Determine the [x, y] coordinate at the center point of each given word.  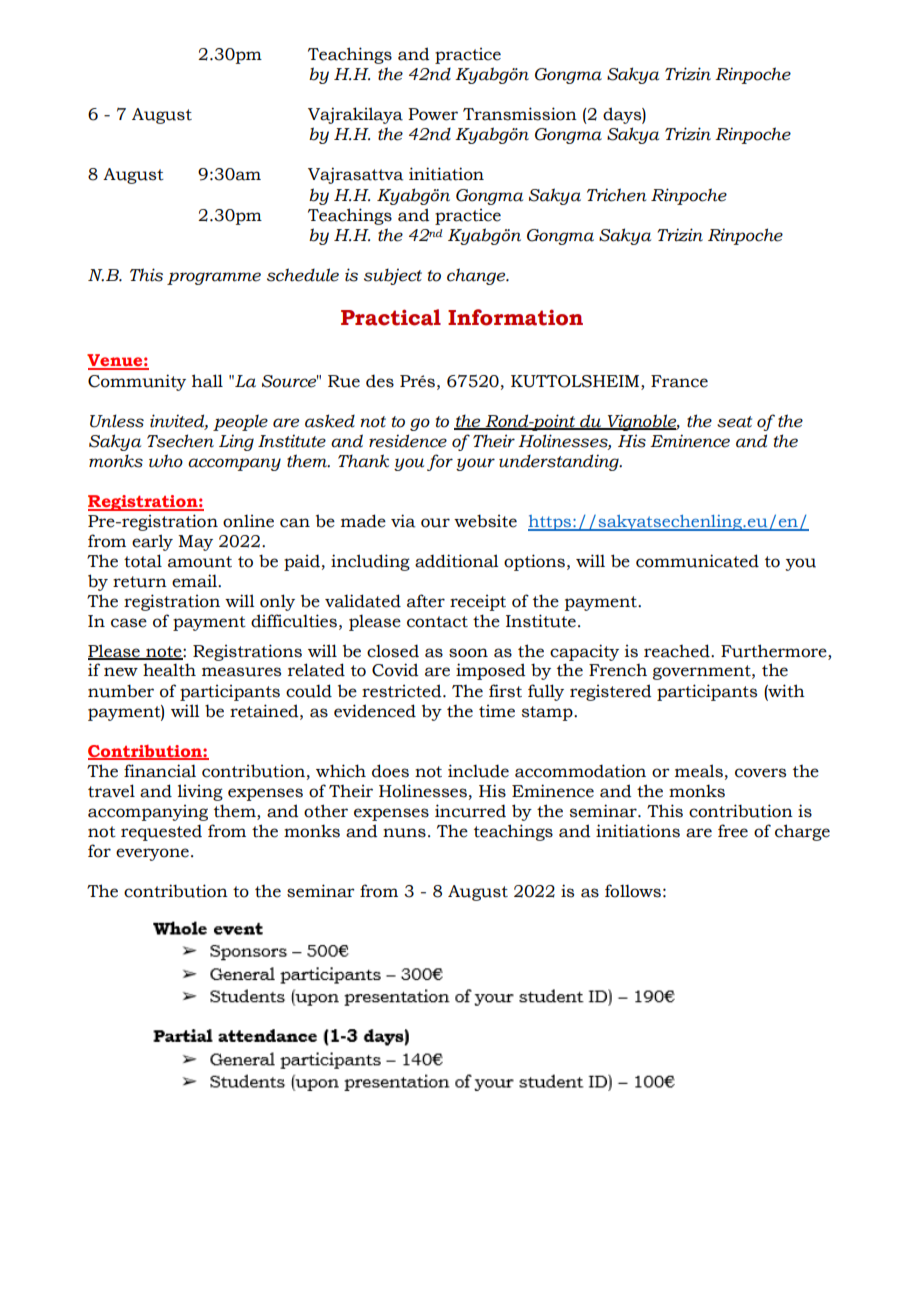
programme [214, 278]
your [475, 464]
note [164, 652]
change [477, 276]
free [733, 831]
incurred [470, 811]
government [703, 672]
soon [468, 653]
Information [515, 317]
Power [433, 114]
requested [161, 832]
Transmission [520, 114]
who [166, 461]
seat [734, 422]
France [679, 381]
